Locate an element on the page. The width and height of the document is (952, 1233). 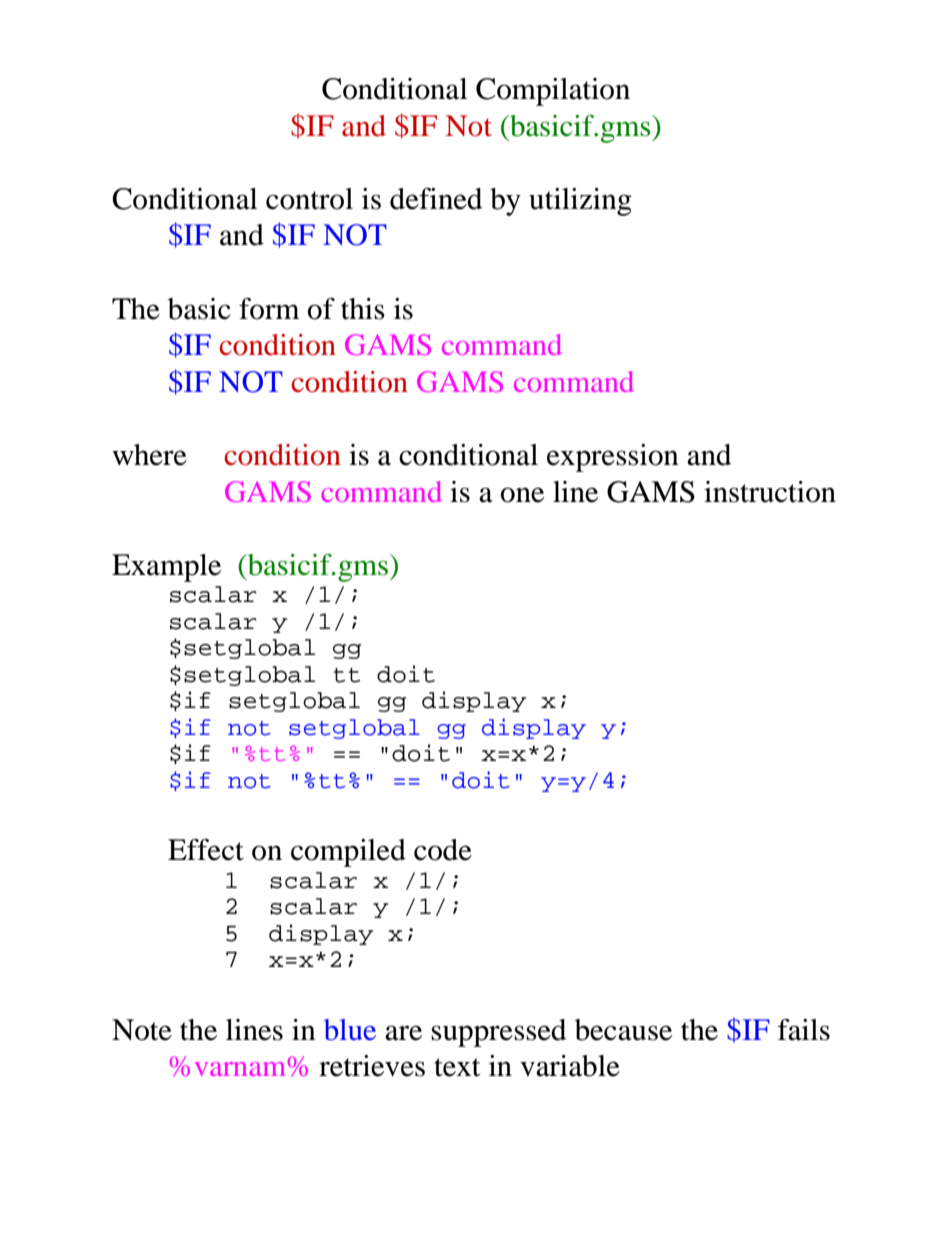
utilizing is located at coordinates (580, 202).
